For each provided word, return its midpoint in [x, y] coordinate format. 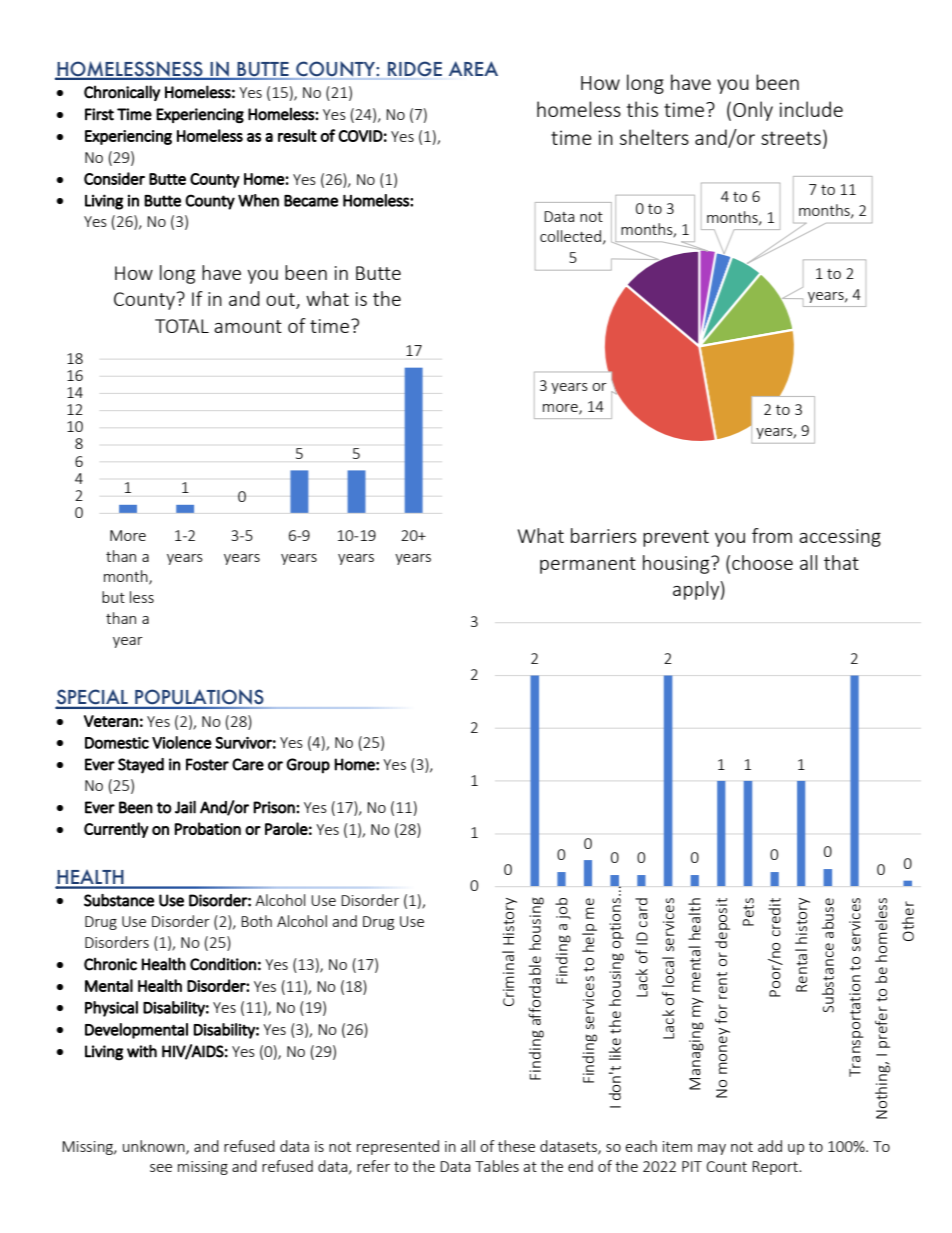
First [99, 114]
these [516, 1146]
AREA [473, 68]
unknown [155, 1147]
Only [753, 111]
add [770, 1146]
